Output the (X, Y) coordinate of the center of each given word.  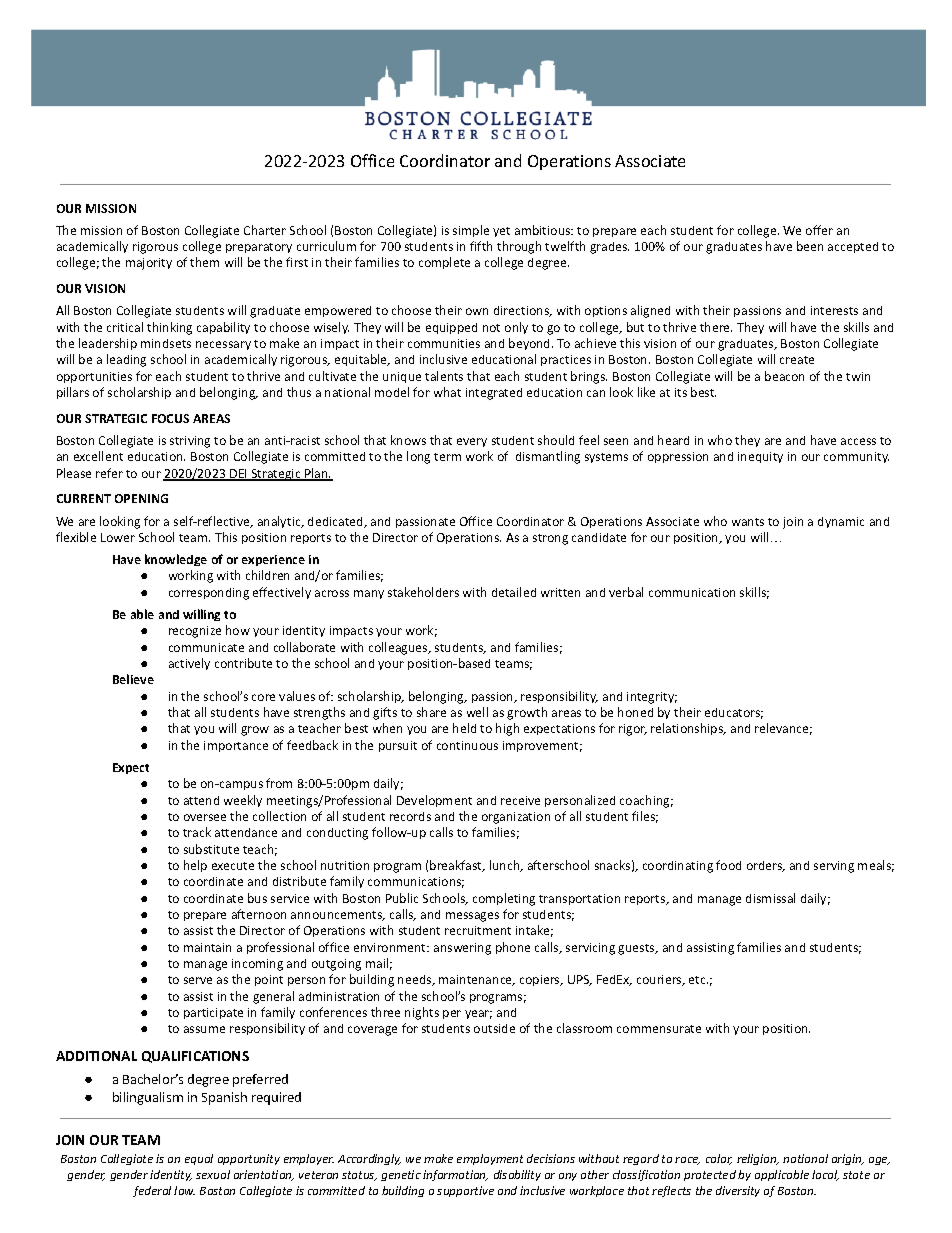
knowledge (176, 560)
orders (766, 866)
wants (748, 522)
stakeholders (423, 592)
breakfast (457, 866)
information (455, 1175)
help (195, 866)
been (810, 246)
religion (758, 1159)
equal (199, 1159)
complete (444, 263)
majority (149, 264)
